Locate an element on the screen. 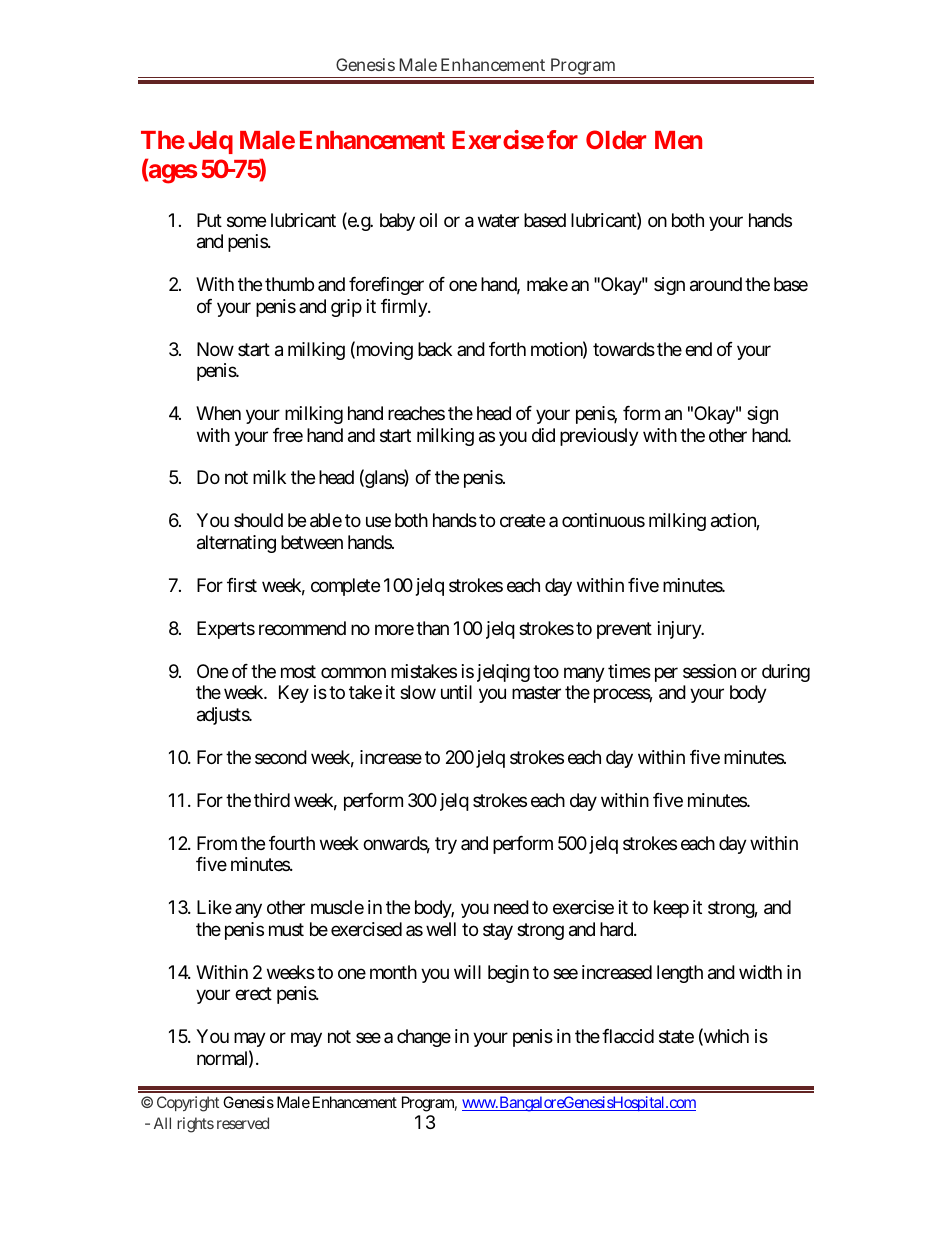 Image resolution: width=952 pixels, height=1233 pixels. create is located at coordinates (522, 521).
